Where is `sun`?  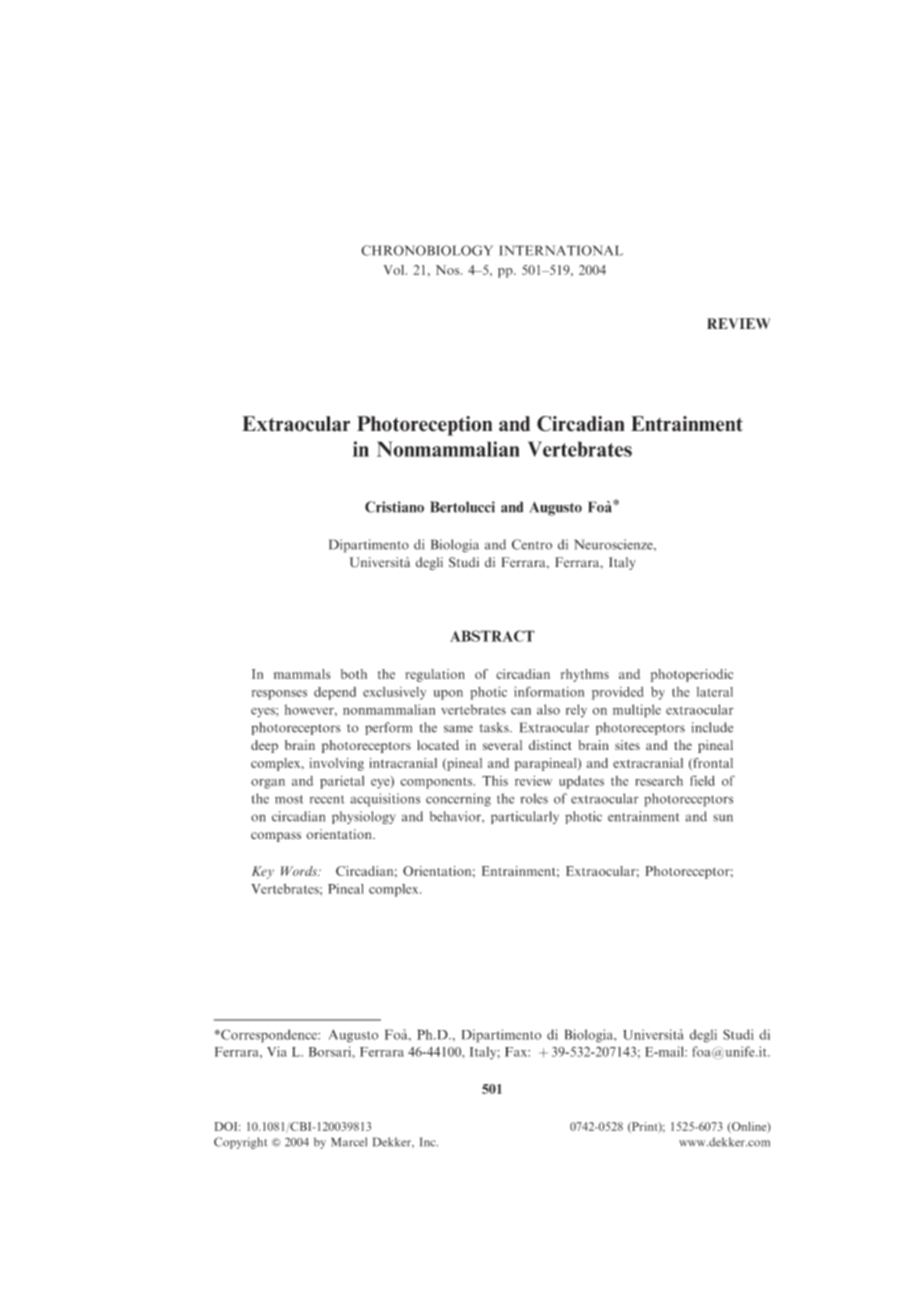 sun is located at coordinates (723, 818).
